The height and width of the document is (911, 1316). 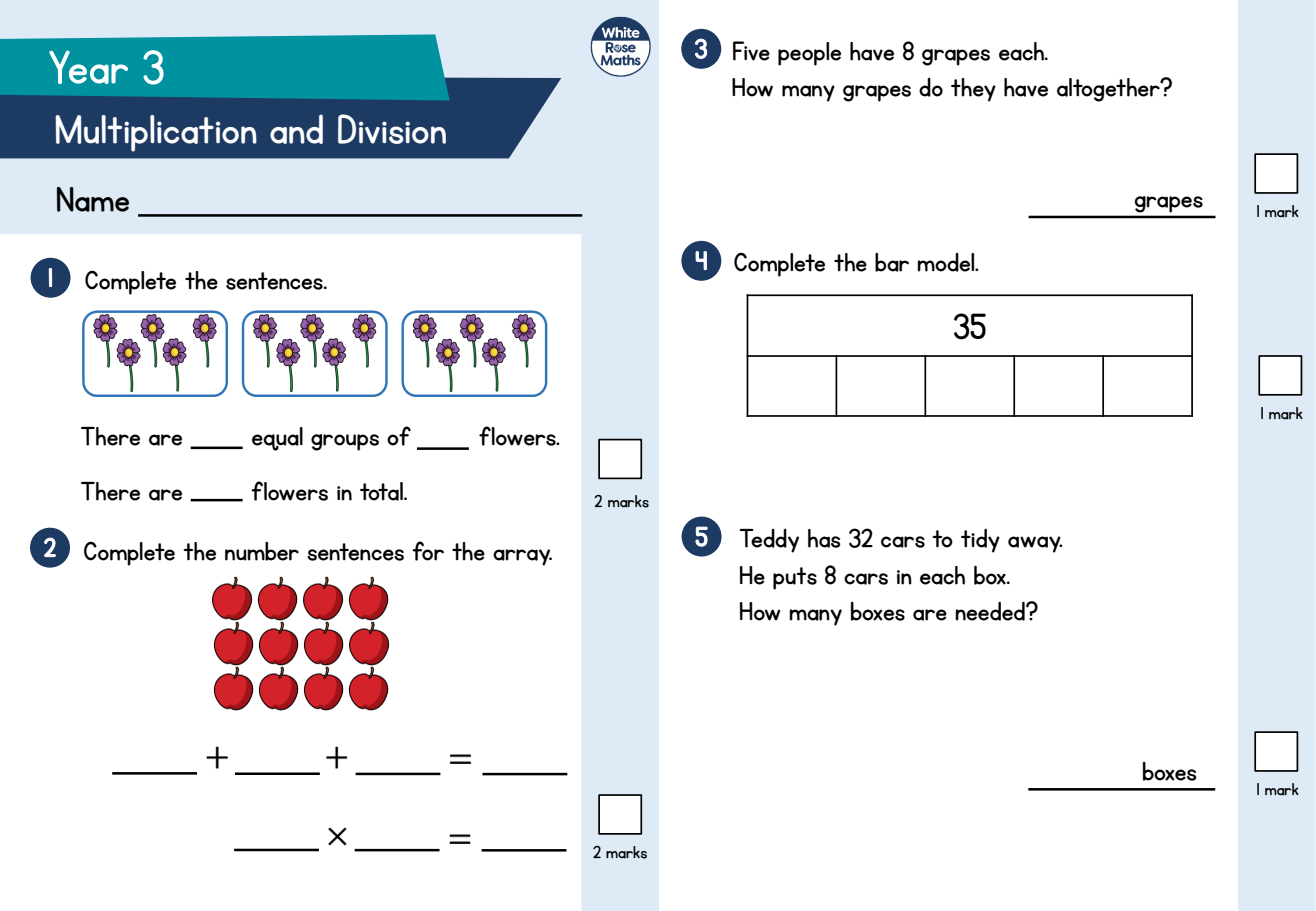 I want to click on Year, so click(x=88, y=67).
